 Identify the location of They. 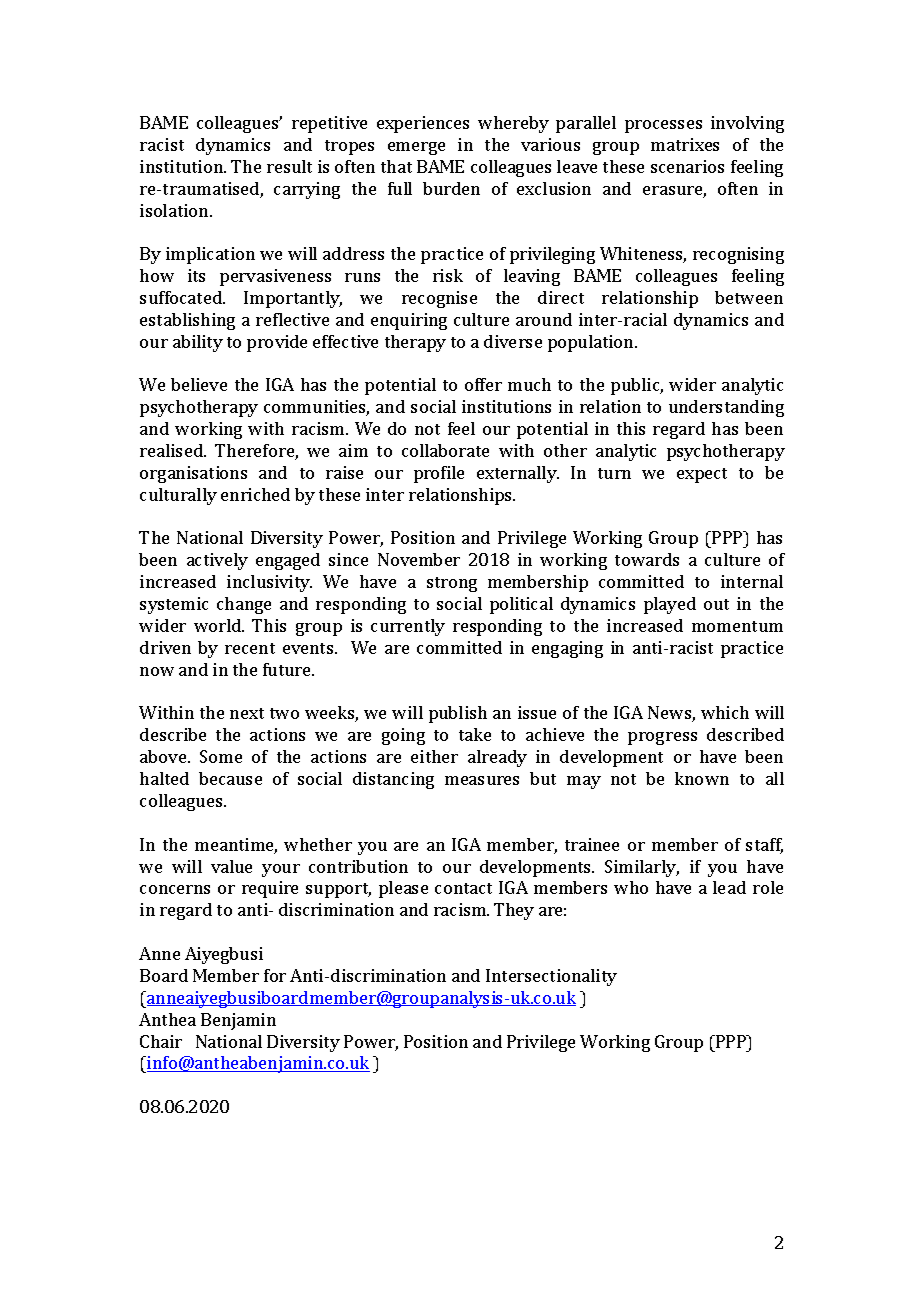
(514, 911).
